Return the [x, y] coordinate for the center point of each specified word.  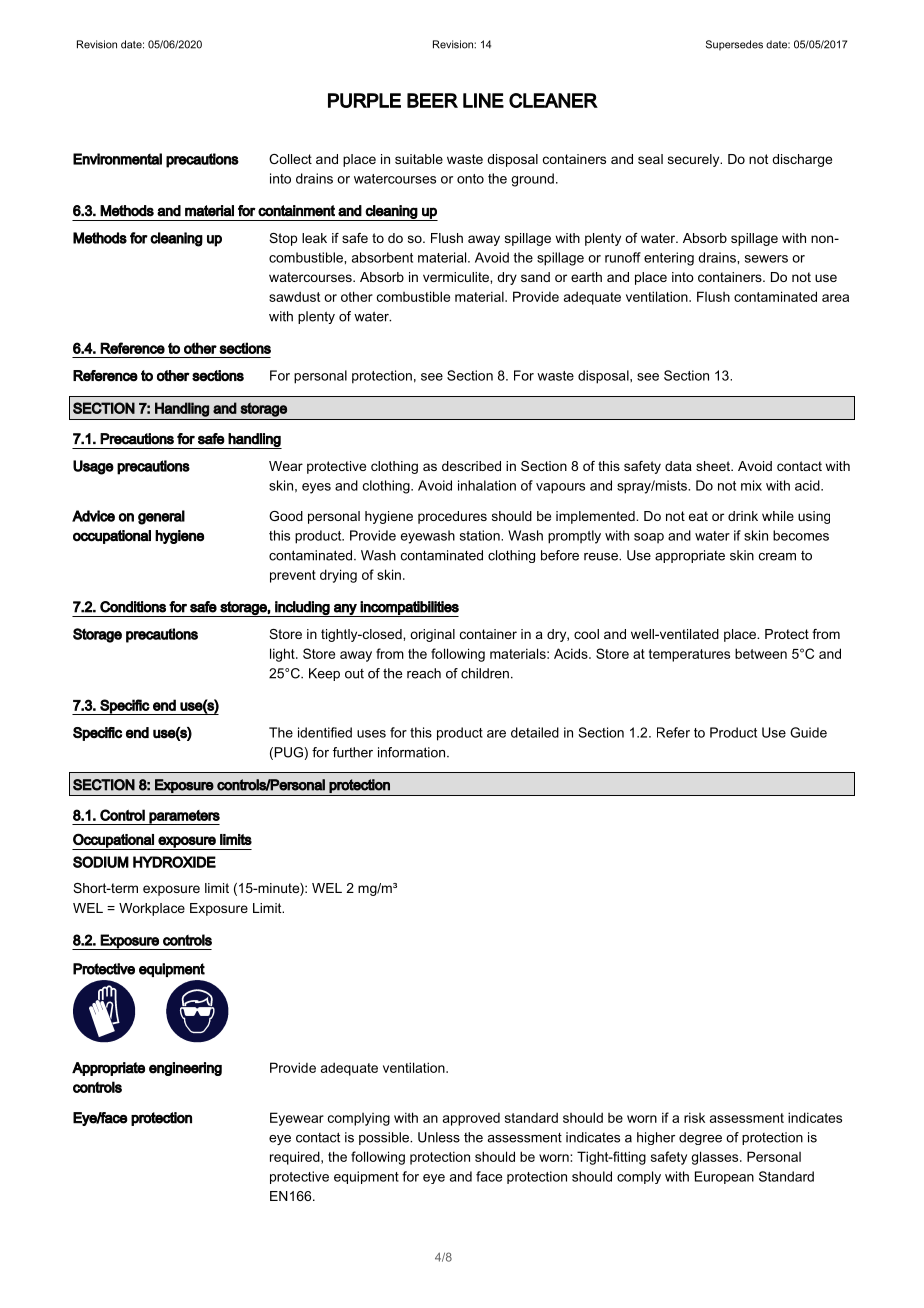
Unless [439, 1137]
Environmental [117, 159]
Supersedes [734, 45]
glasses [716, 1158]
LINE [483, 100]
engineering [185, 1069]
